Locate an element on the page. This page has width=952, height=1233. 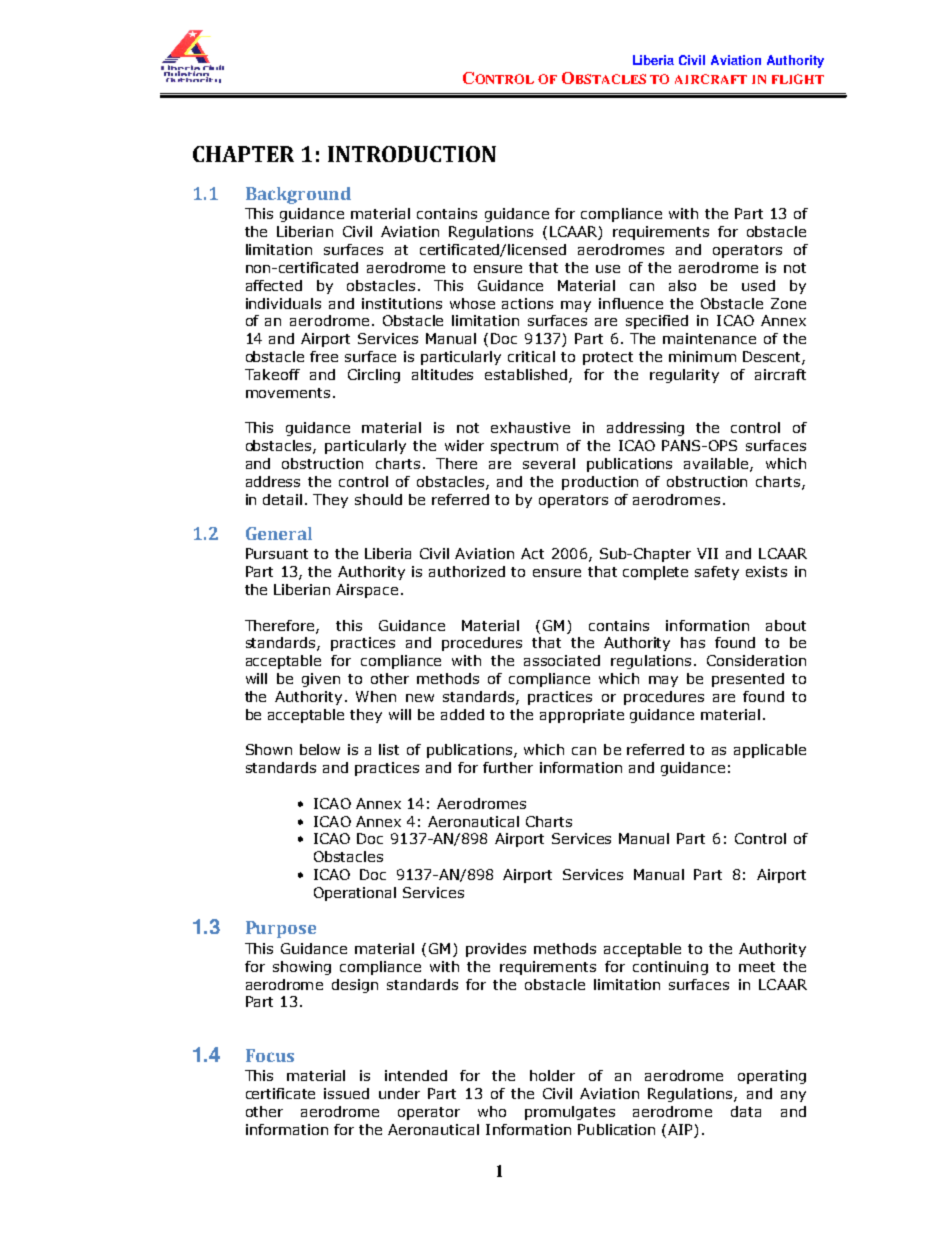
authorized is located at coordinates (467, 571).
